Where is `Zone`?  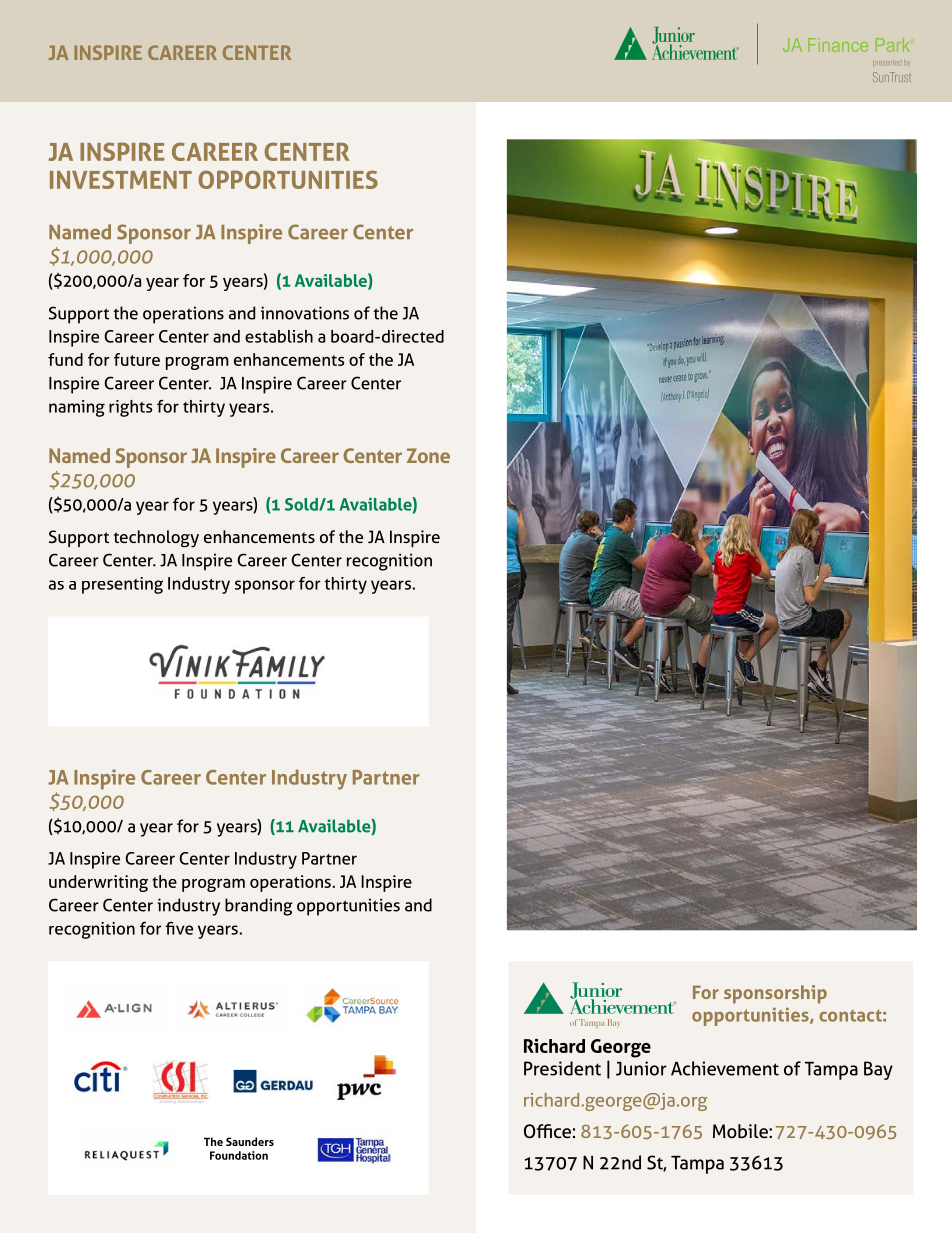 Zone is located at coordinates (428, 455).
